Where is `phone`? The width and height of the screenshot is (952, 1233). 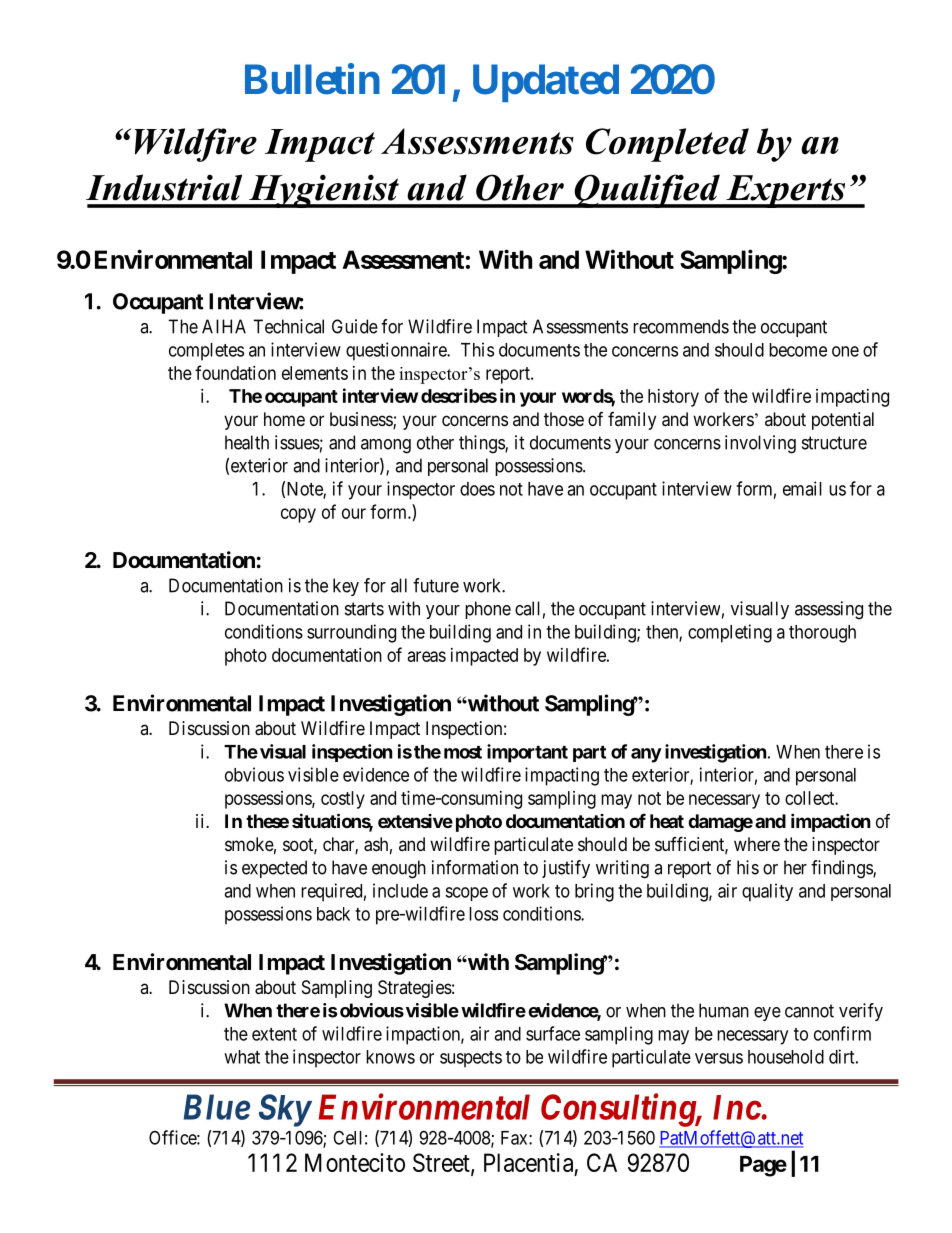
phone is located at coordinates (488, 610).
